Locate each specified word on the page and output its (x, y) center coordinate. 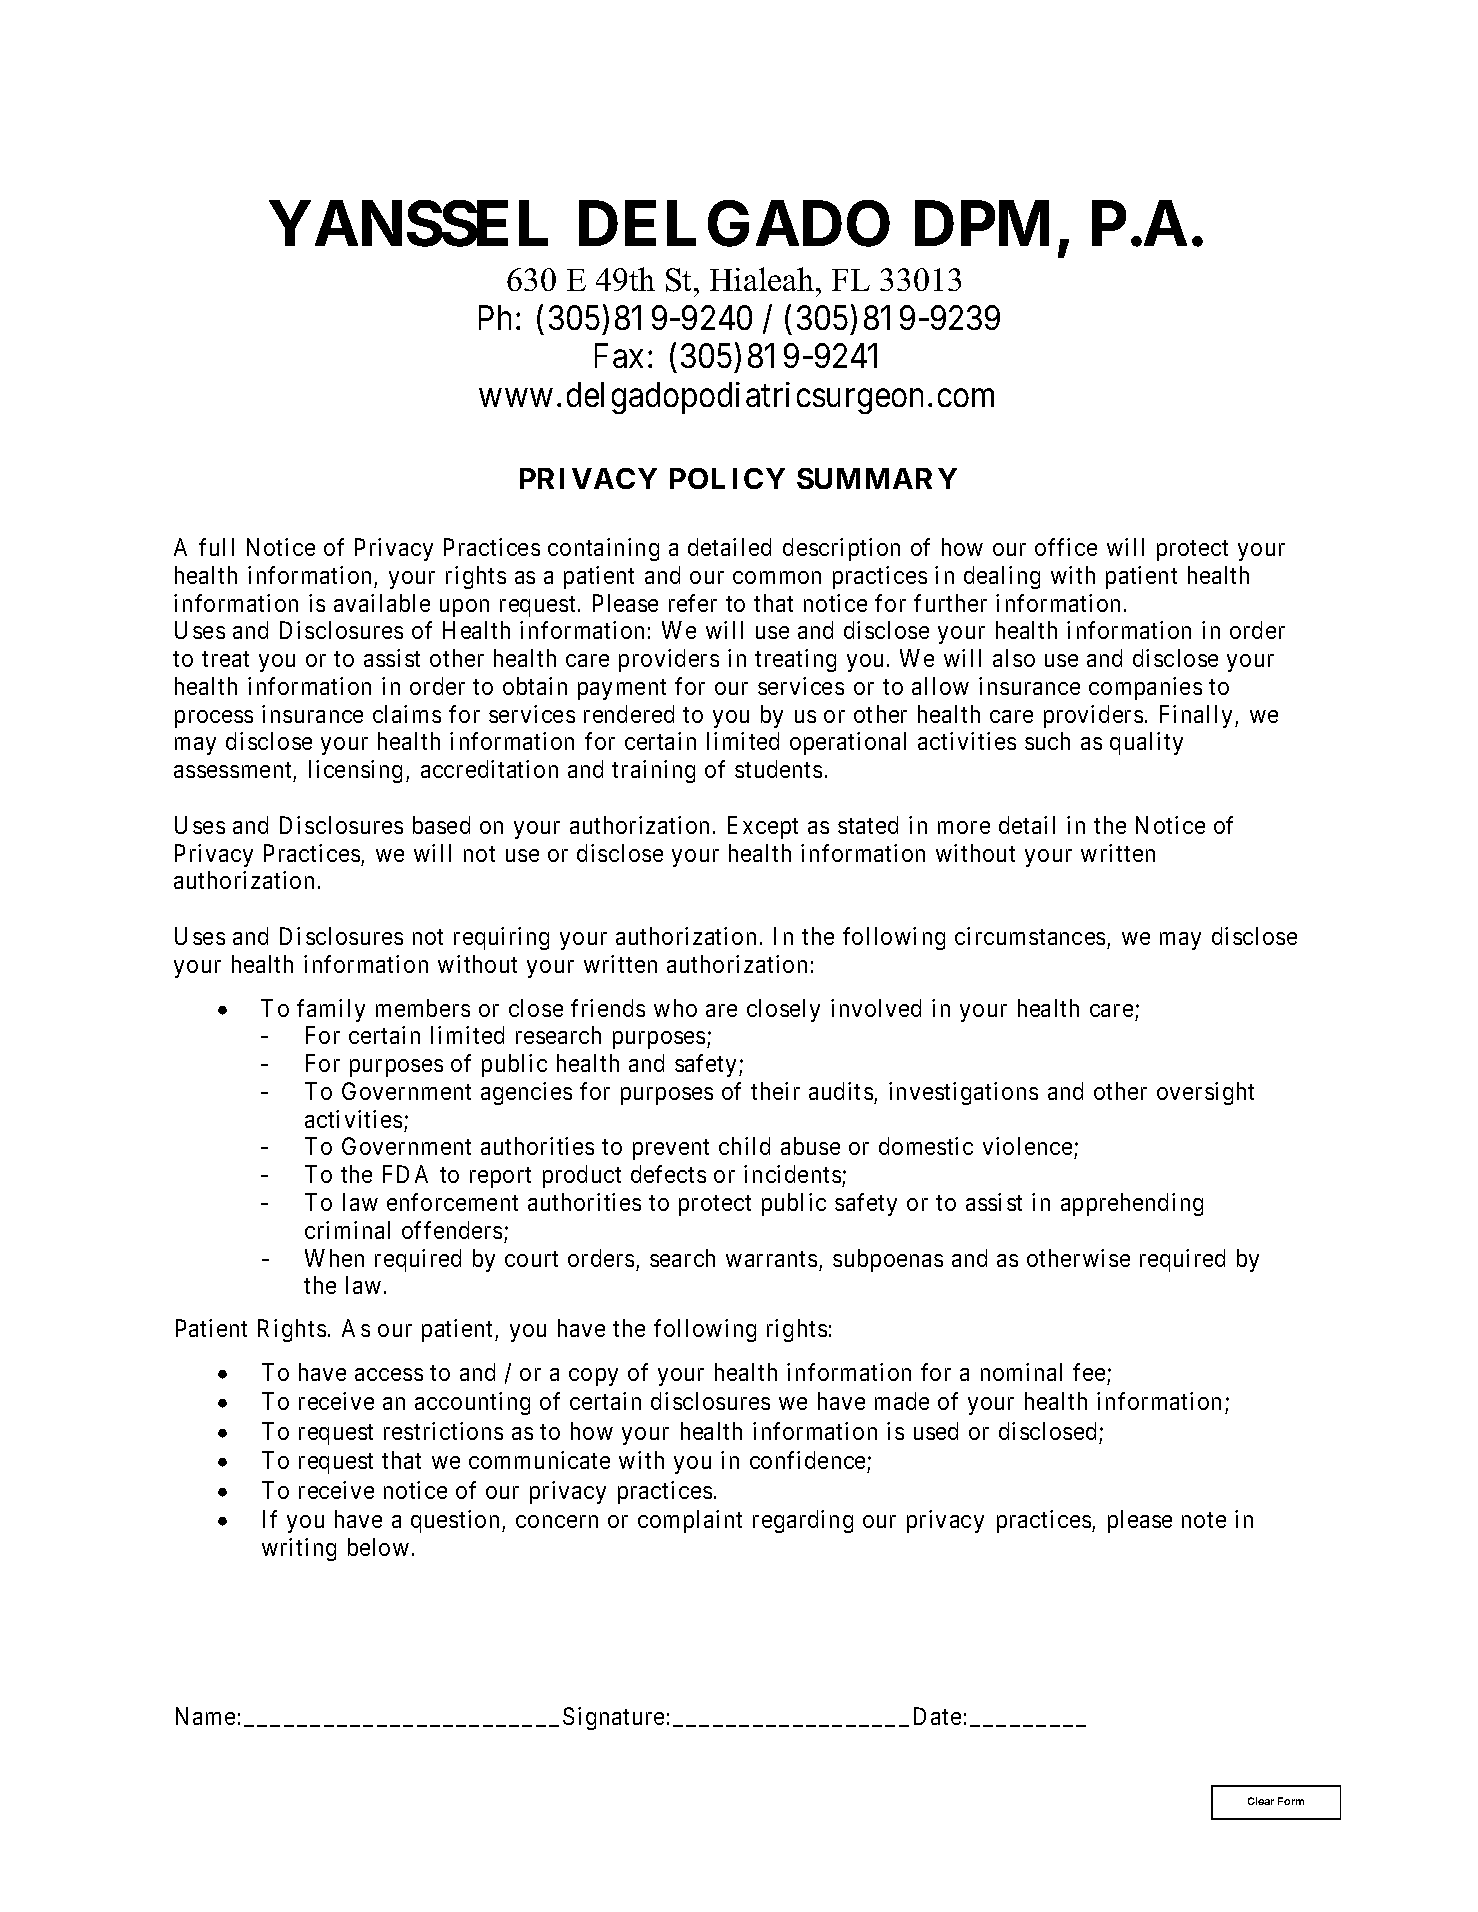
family (331, 1010)
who (675, 1008)
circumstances (1030, 936)
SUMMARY (877, 478)
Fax (619, 356)
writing (299, 1549)
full (216, 547)
